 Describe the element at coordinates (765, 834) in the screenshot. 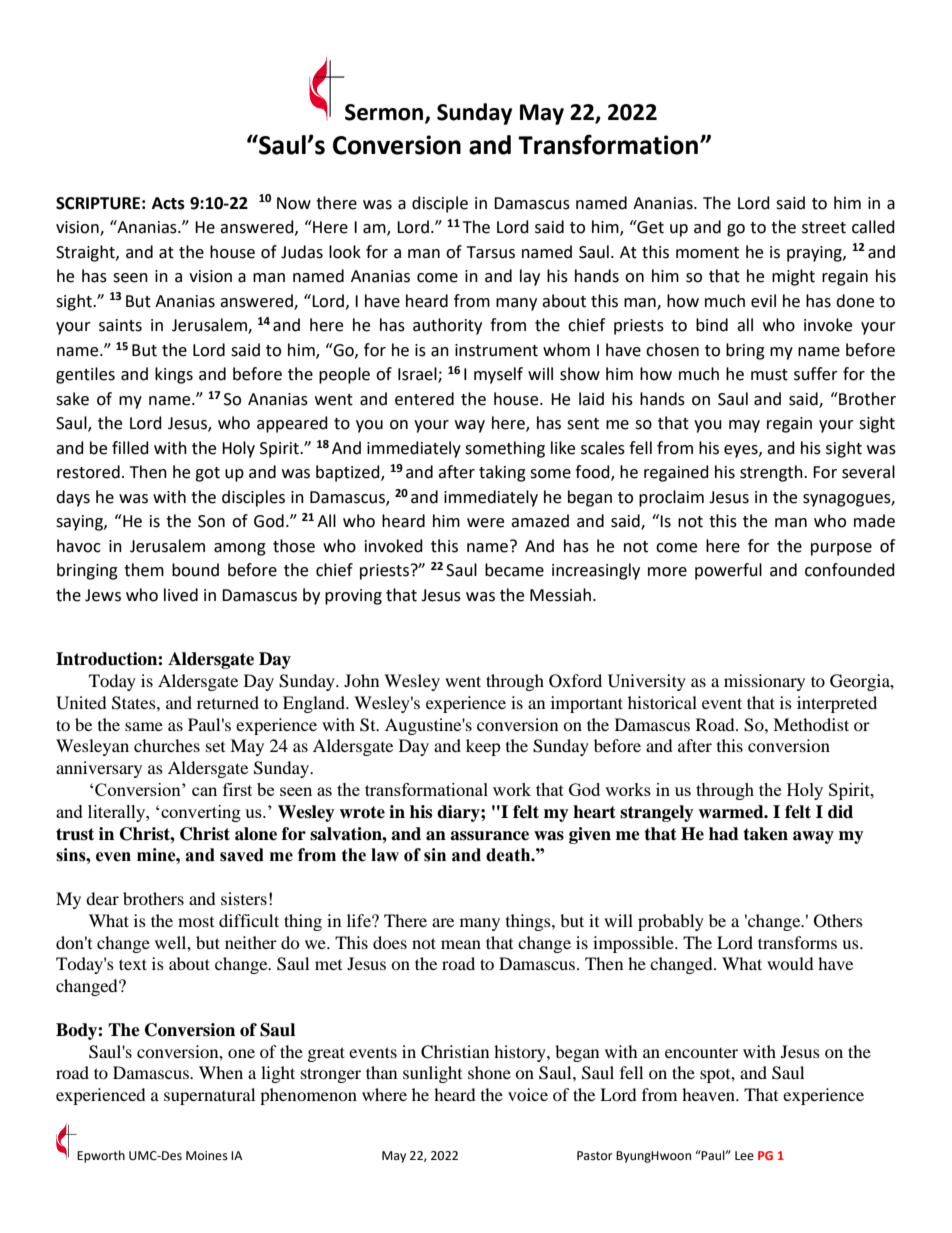

I see `taken` at that location.
